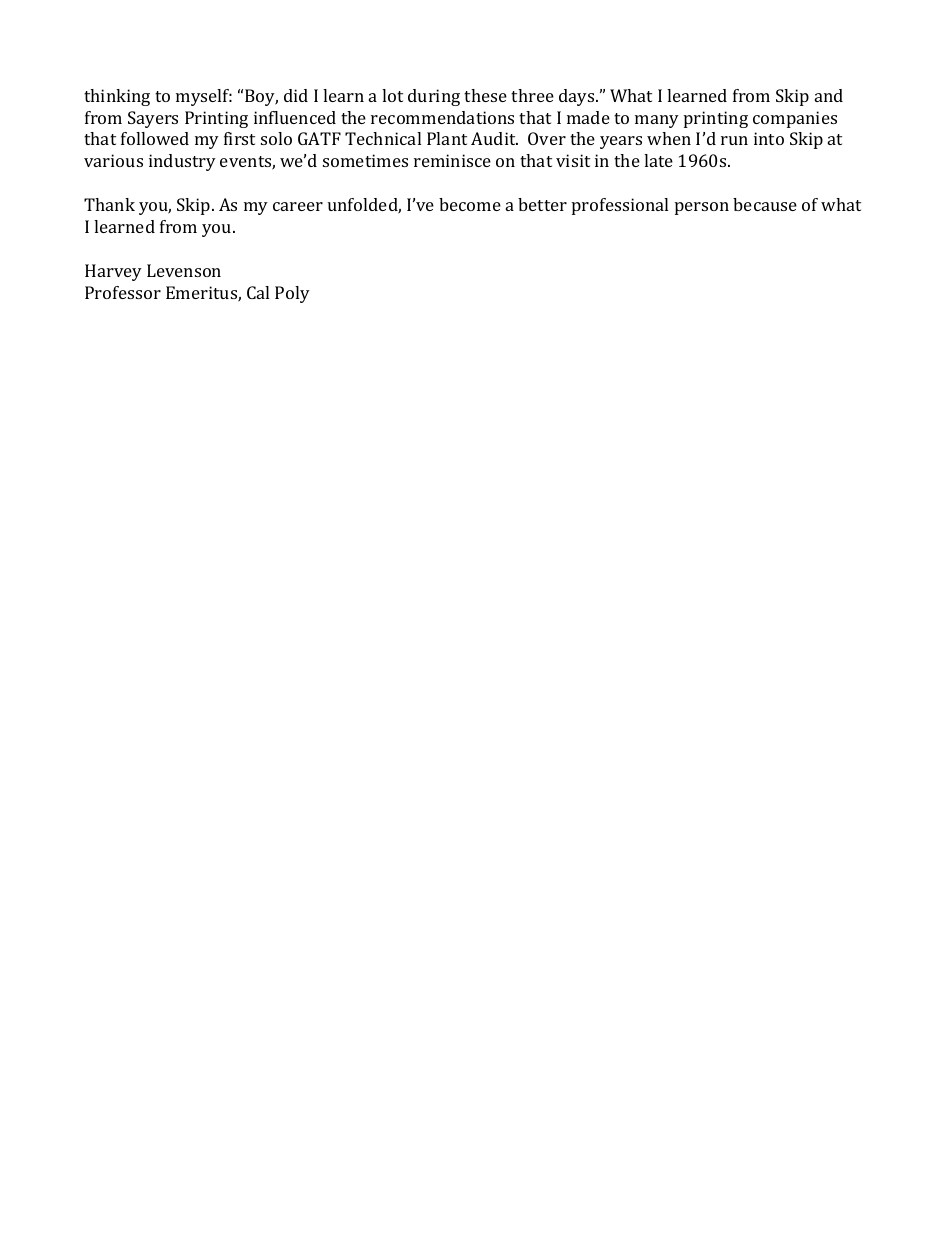  What do you see at coordinates (292, 294) in the screenshot?
I see `Poly` at bounding box center [292, 294].
